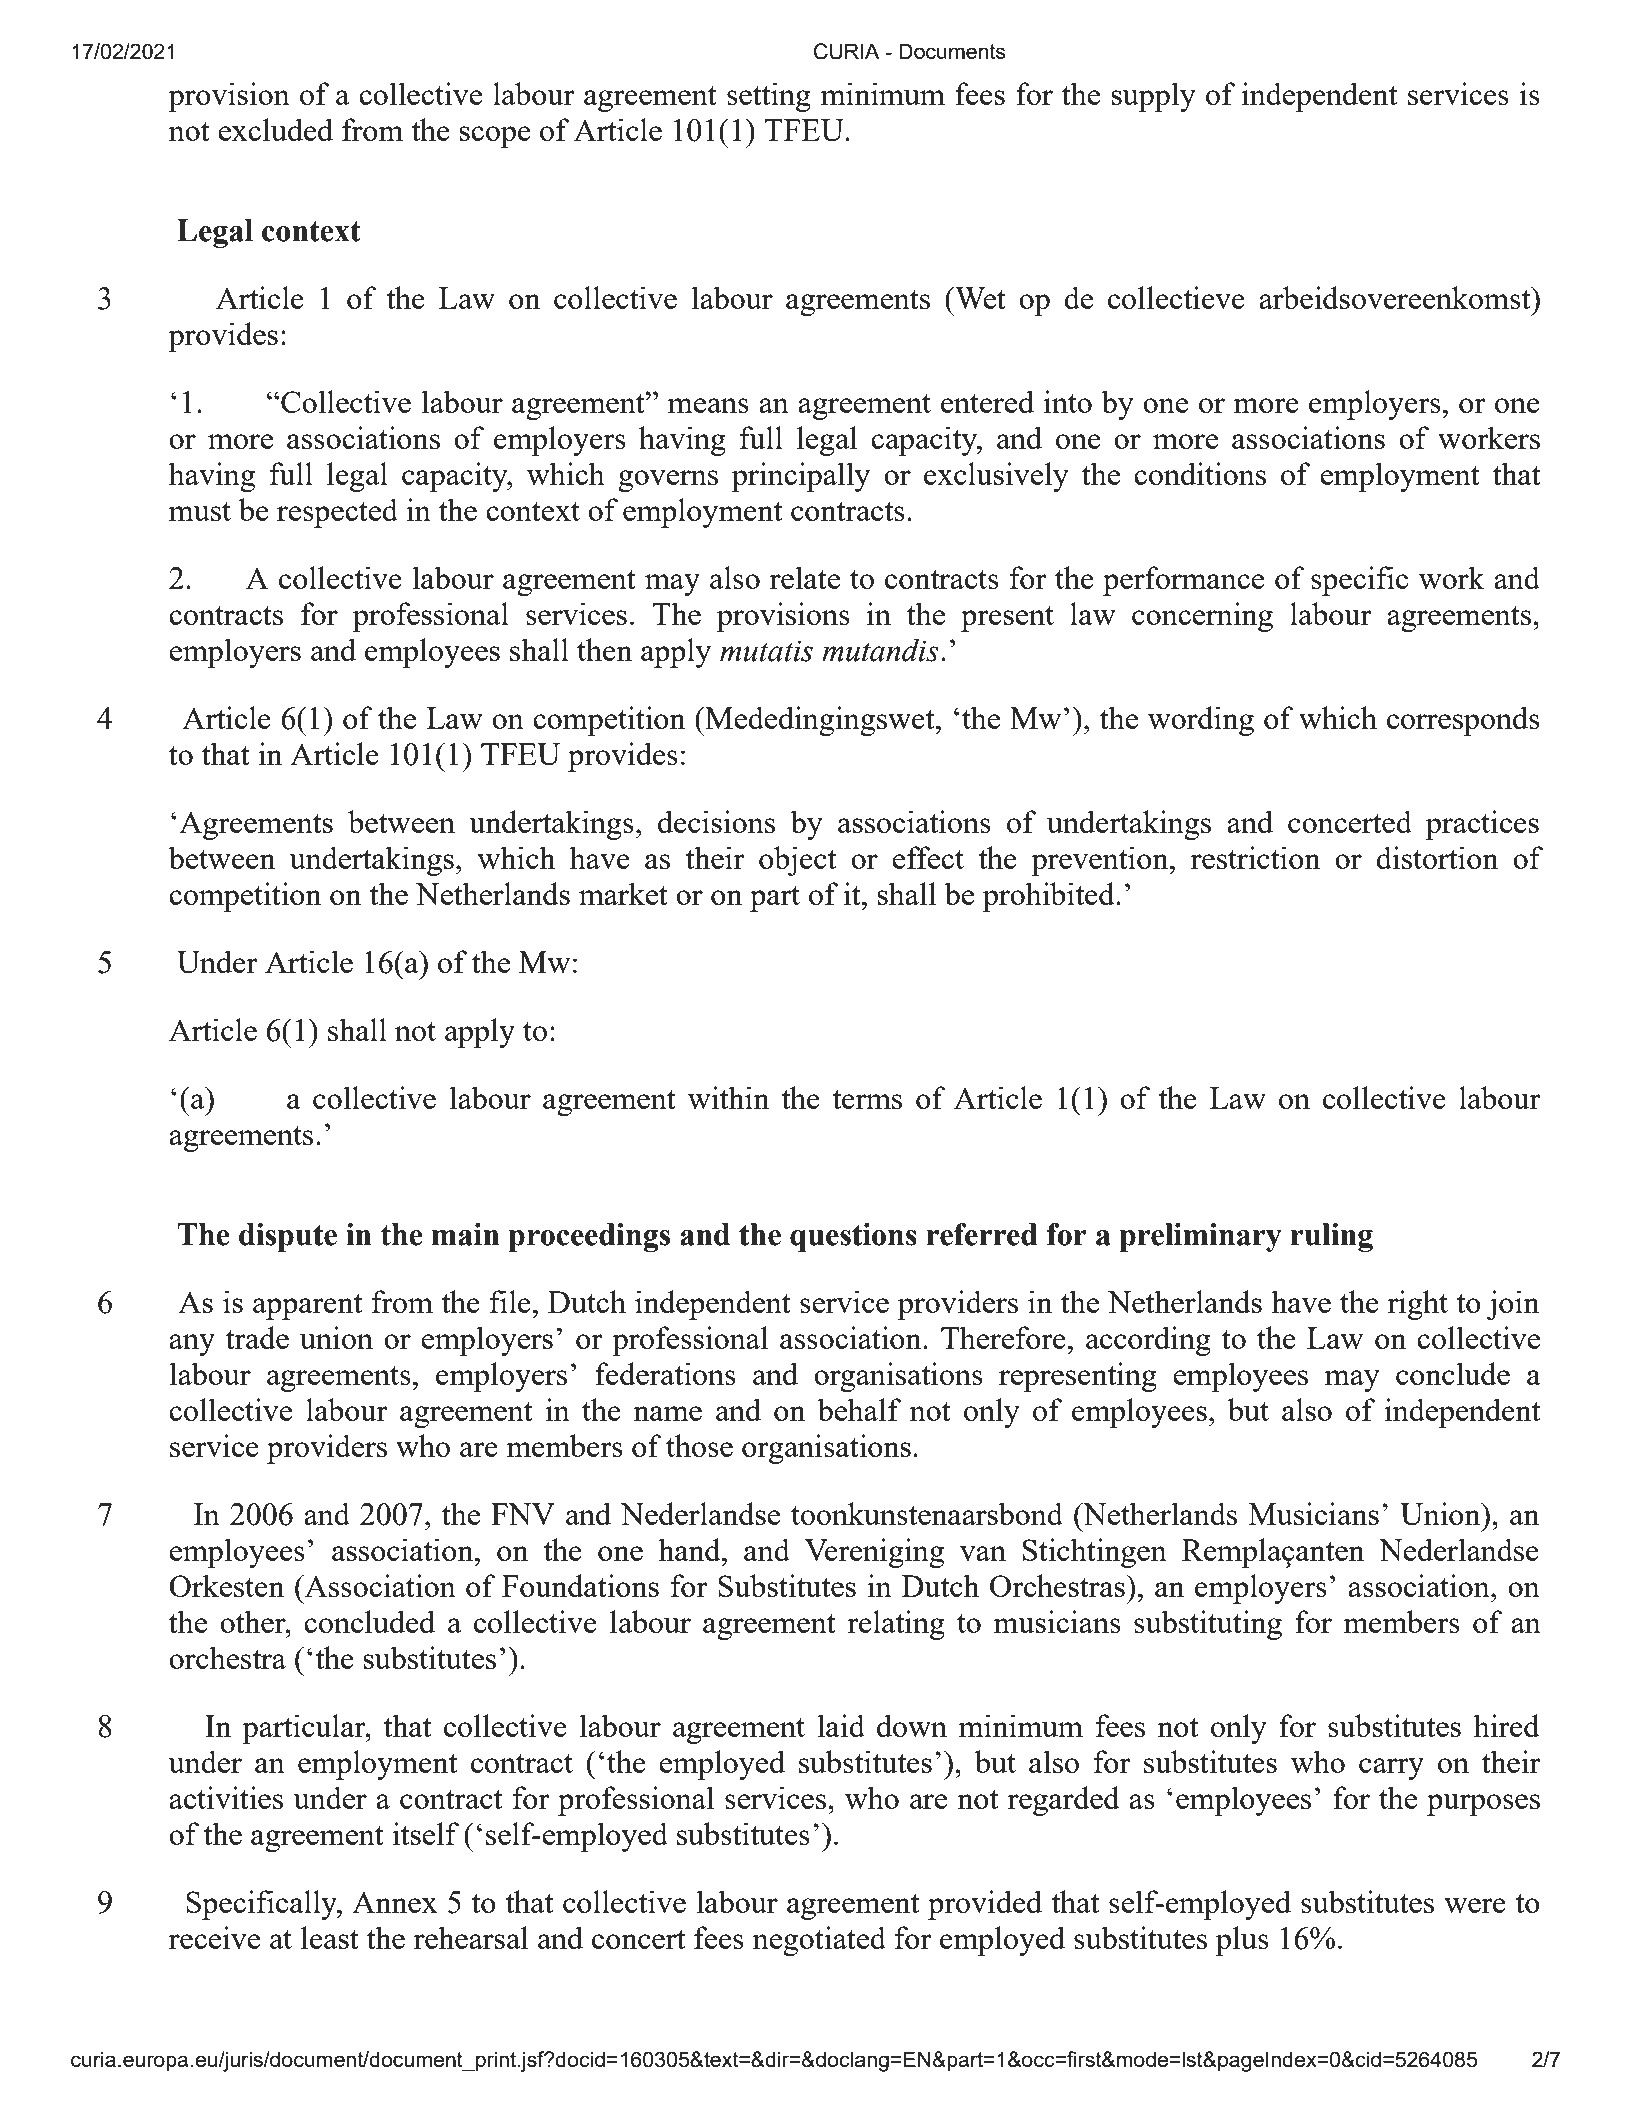 The width and height of the screenshot is (1632, 2112). Describe the element at coordinates (853, 1237) in the screenshot. I see `questions` at that location.
